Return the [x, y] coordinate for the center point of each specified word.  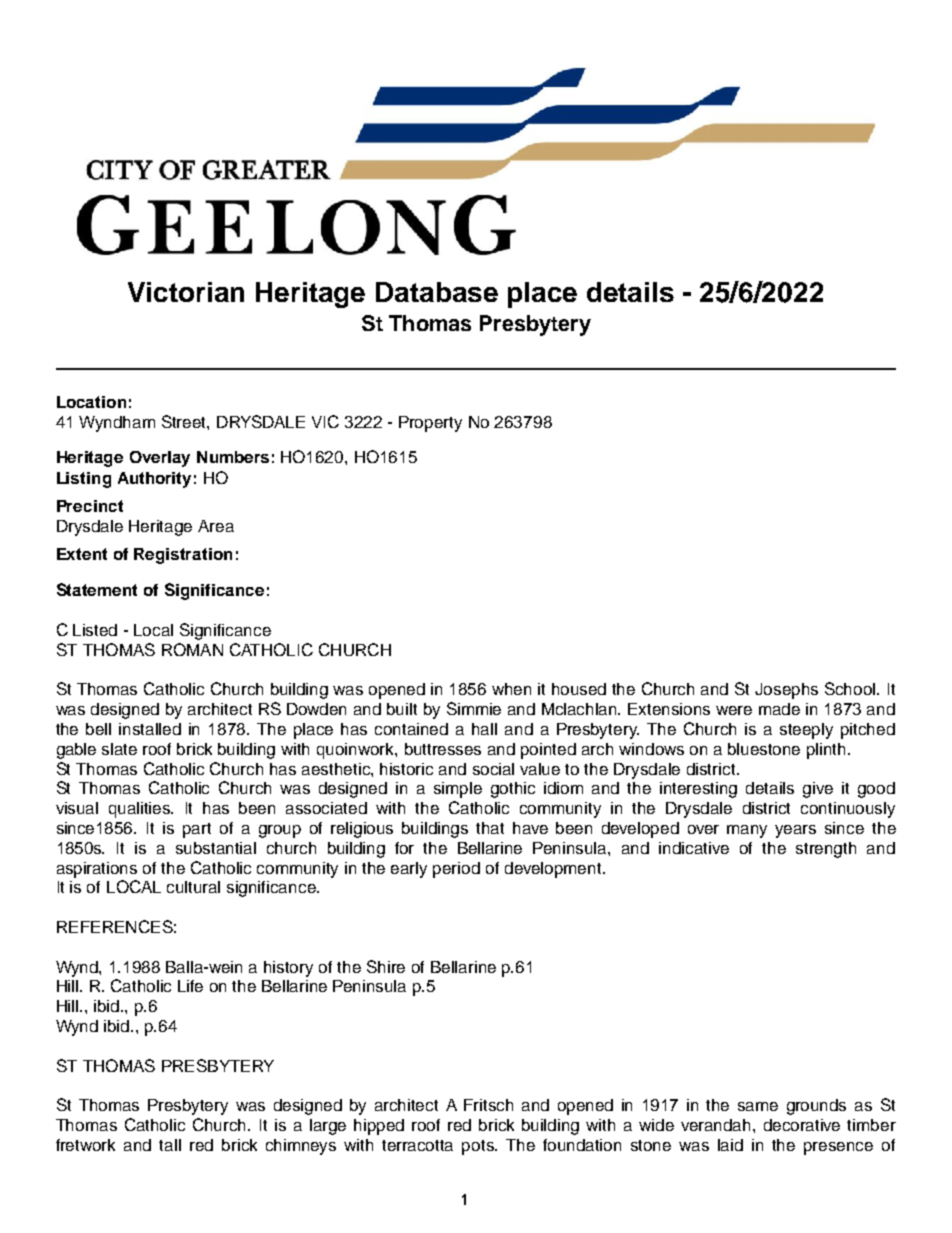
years [795, 831]
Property [430, 424]
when [511, 689]
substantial [216, 848]
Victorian [186, 292]
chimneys [301, 1147]
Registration [183, 556]
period [456, 870]
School [851, 688]
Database [437, 292]
